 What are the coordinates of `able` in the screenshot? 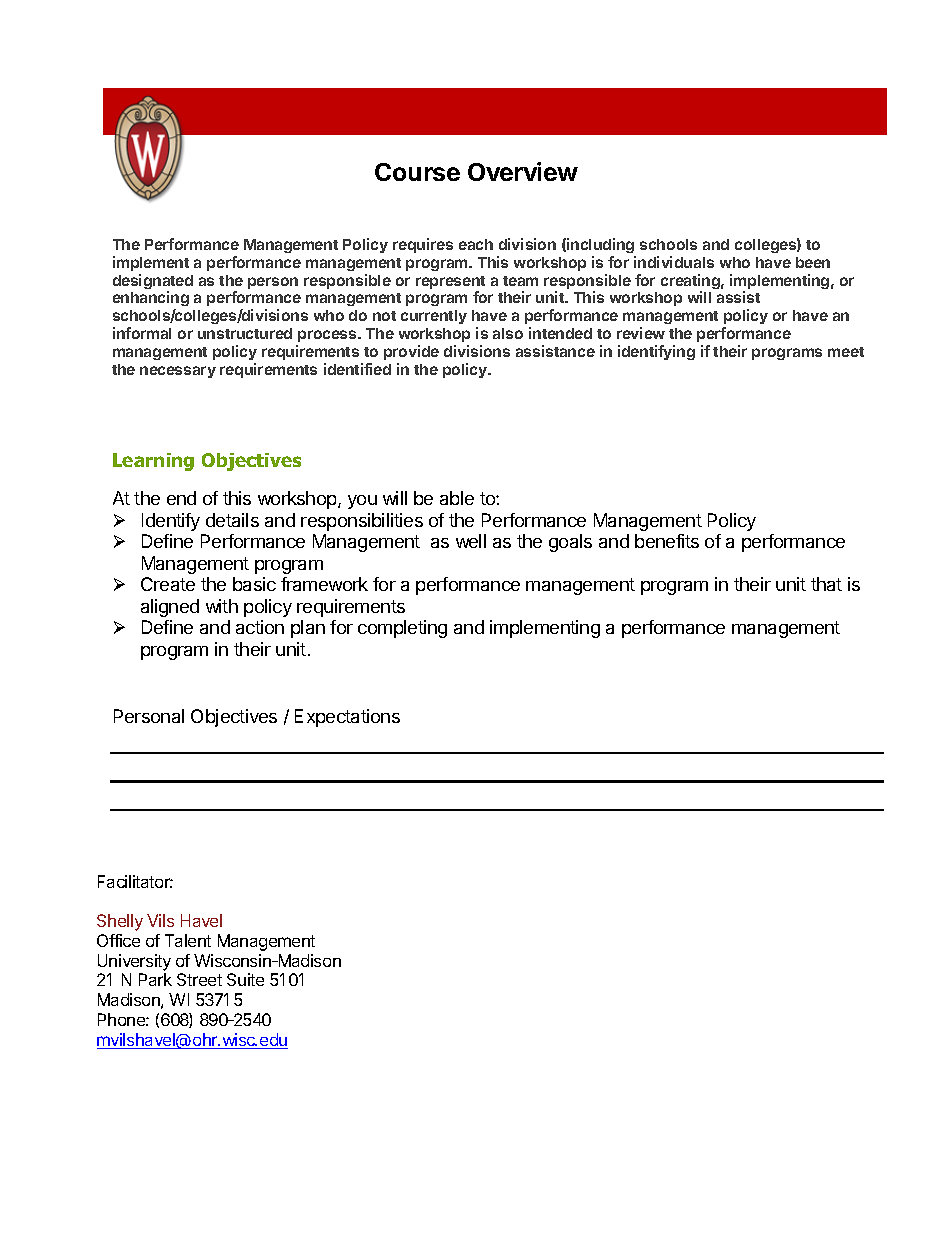 It's located at (457, 498).
